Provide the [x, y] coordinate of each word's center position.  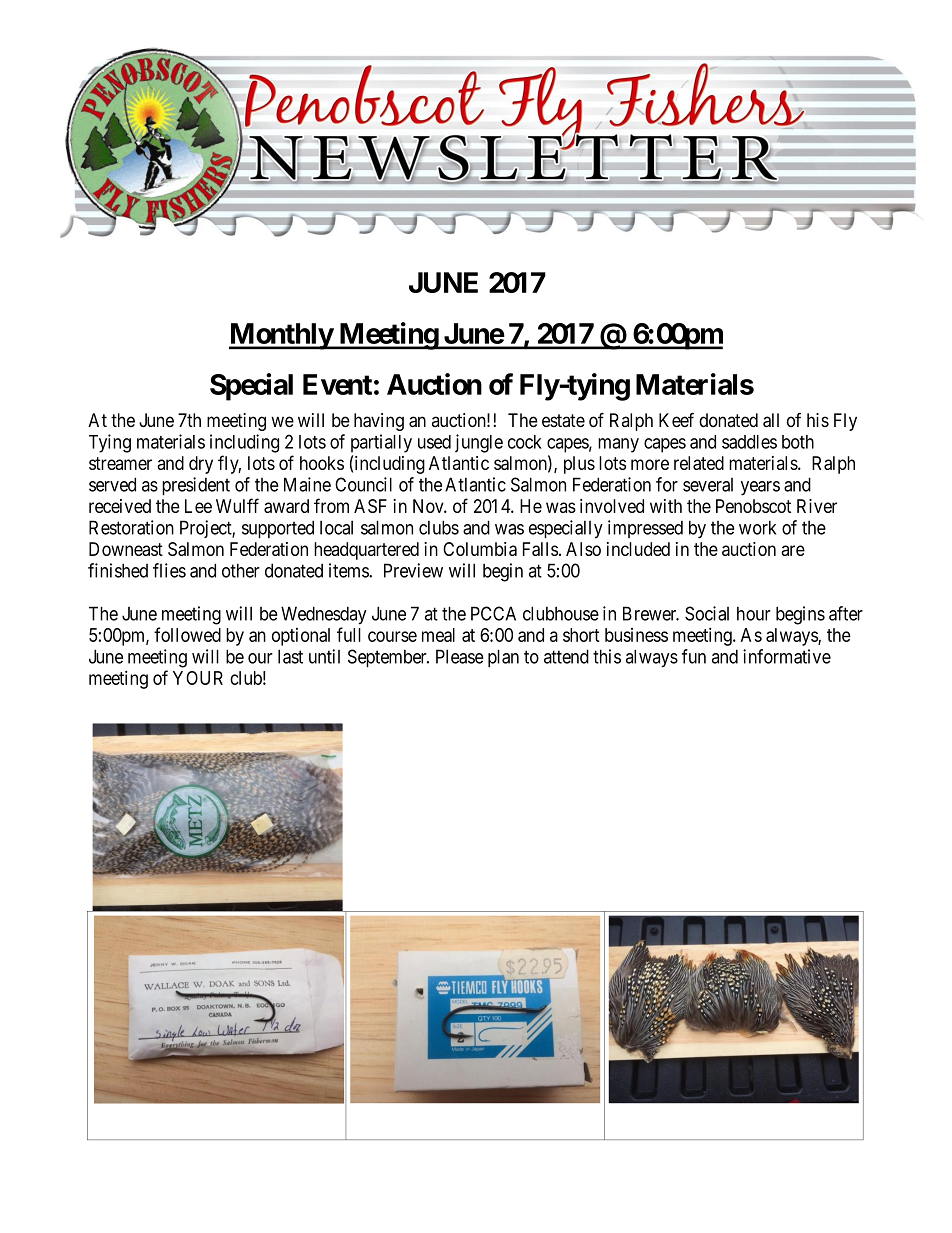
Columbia [480, 549]
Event [337, 384]
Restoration [131, 527]
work [757, 527]
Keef [676, 420]
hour [754, 614]
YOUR [198, 678]
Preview [413, 570]
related [699, 463]
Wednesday [324, 615]
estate [563, 420]
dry [201, 465]
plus [579, 465]
